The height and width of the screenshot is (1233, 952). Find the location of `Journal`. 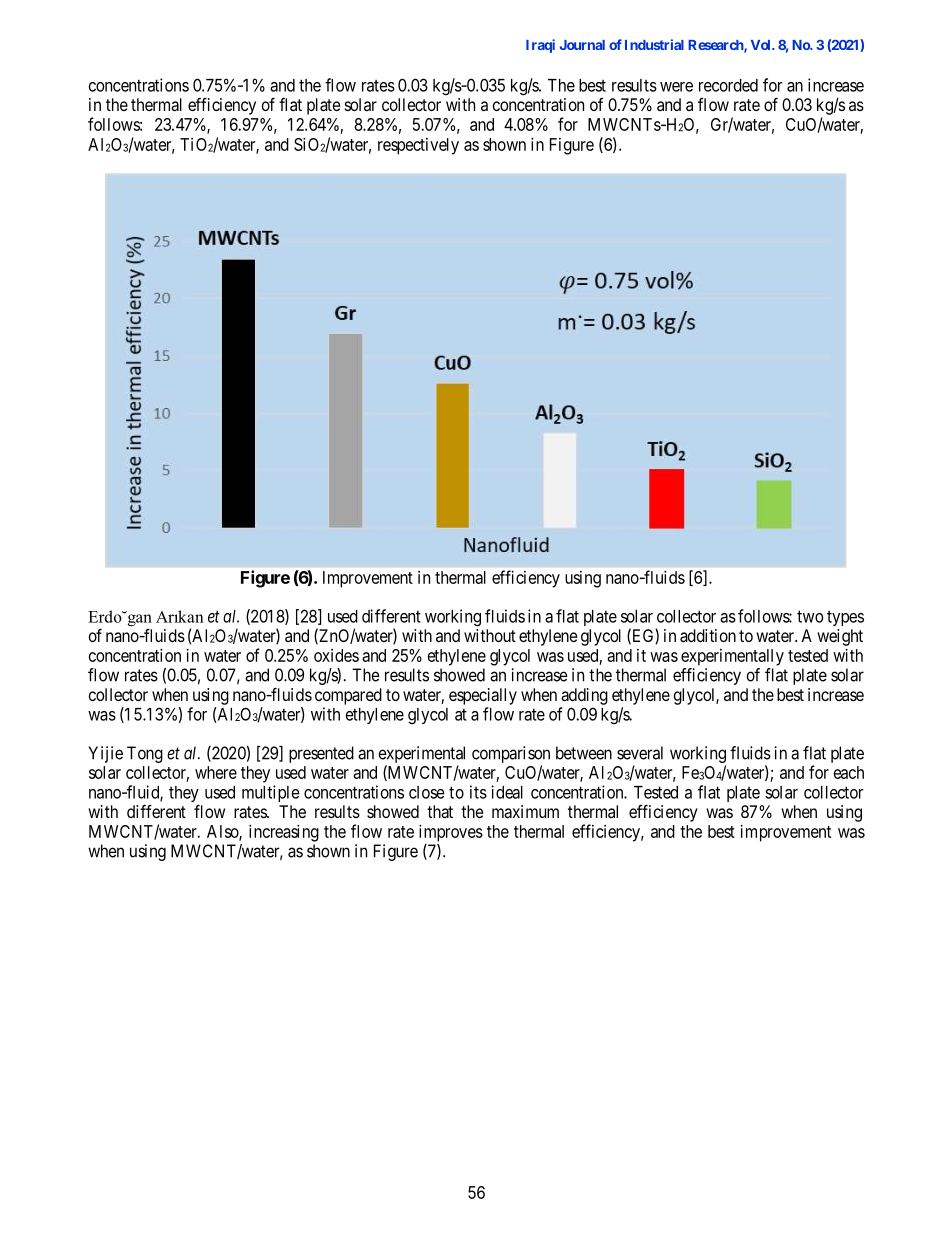

Journal is located at coordinates (582, 45).
